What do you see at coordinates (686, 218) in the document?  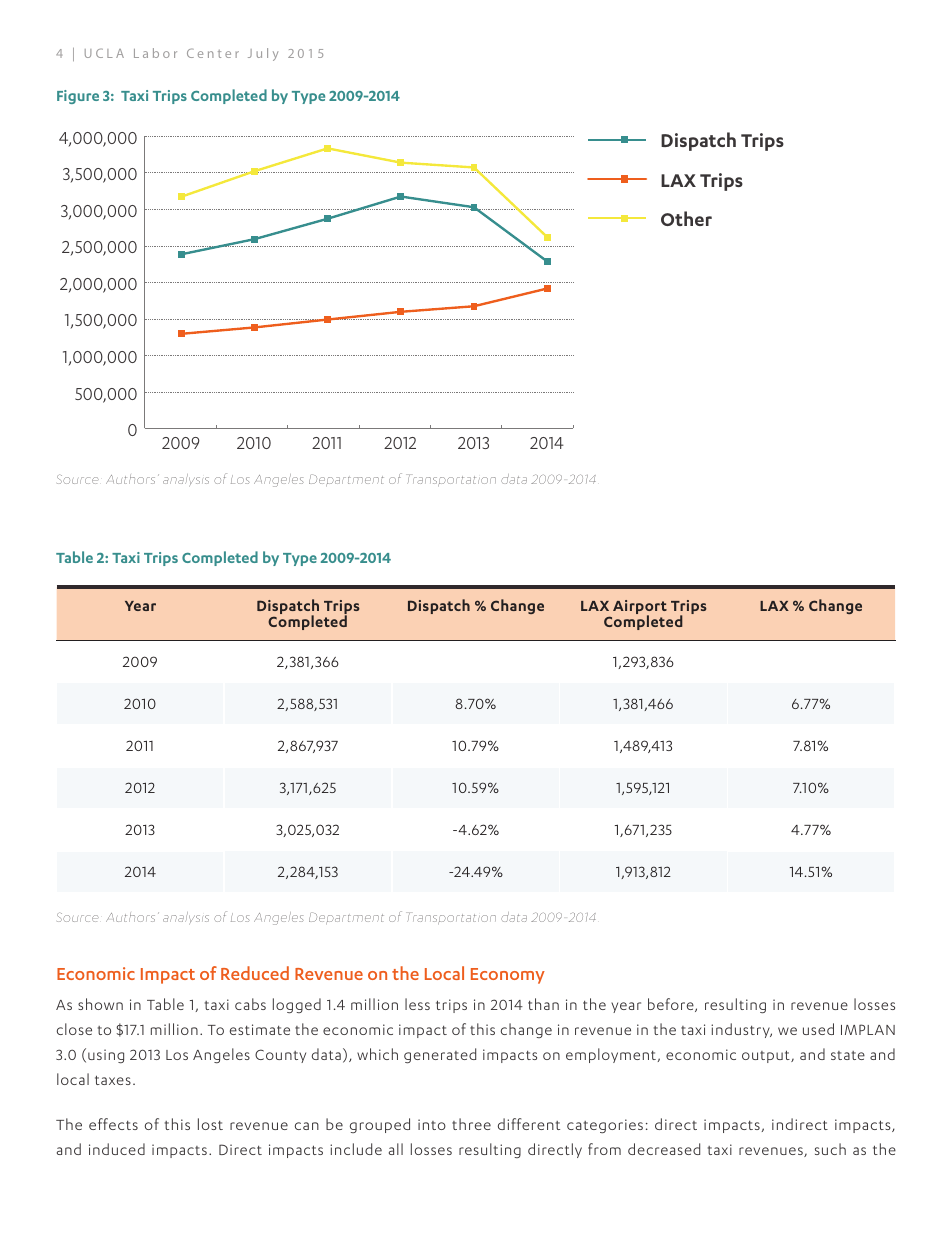 I see `Other` at bounding box center [686, 218].
